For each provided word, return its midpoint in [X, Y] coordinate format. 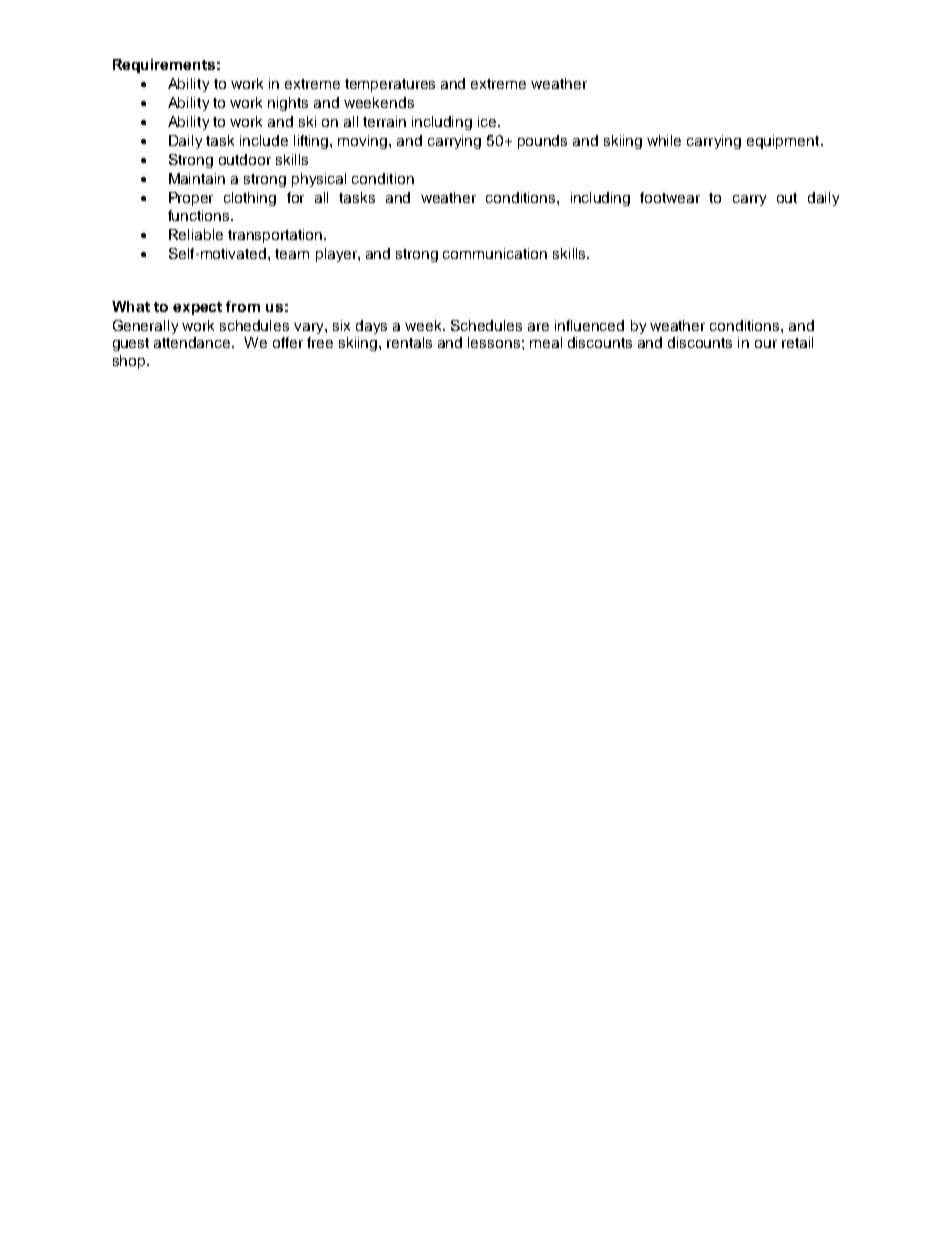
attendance [193, 342]
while [664, 140]
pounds [542, 142]
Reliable [196, 234]
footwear [670, 197]
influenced [589, 325]
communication [495, 253]
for [295, 197]
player [337, 255]
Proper [191, 199]
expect [197, 308]
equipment [784, 142]
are [538, 327]
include [264, 140]
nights [288, 104]
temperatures [390, 85]
